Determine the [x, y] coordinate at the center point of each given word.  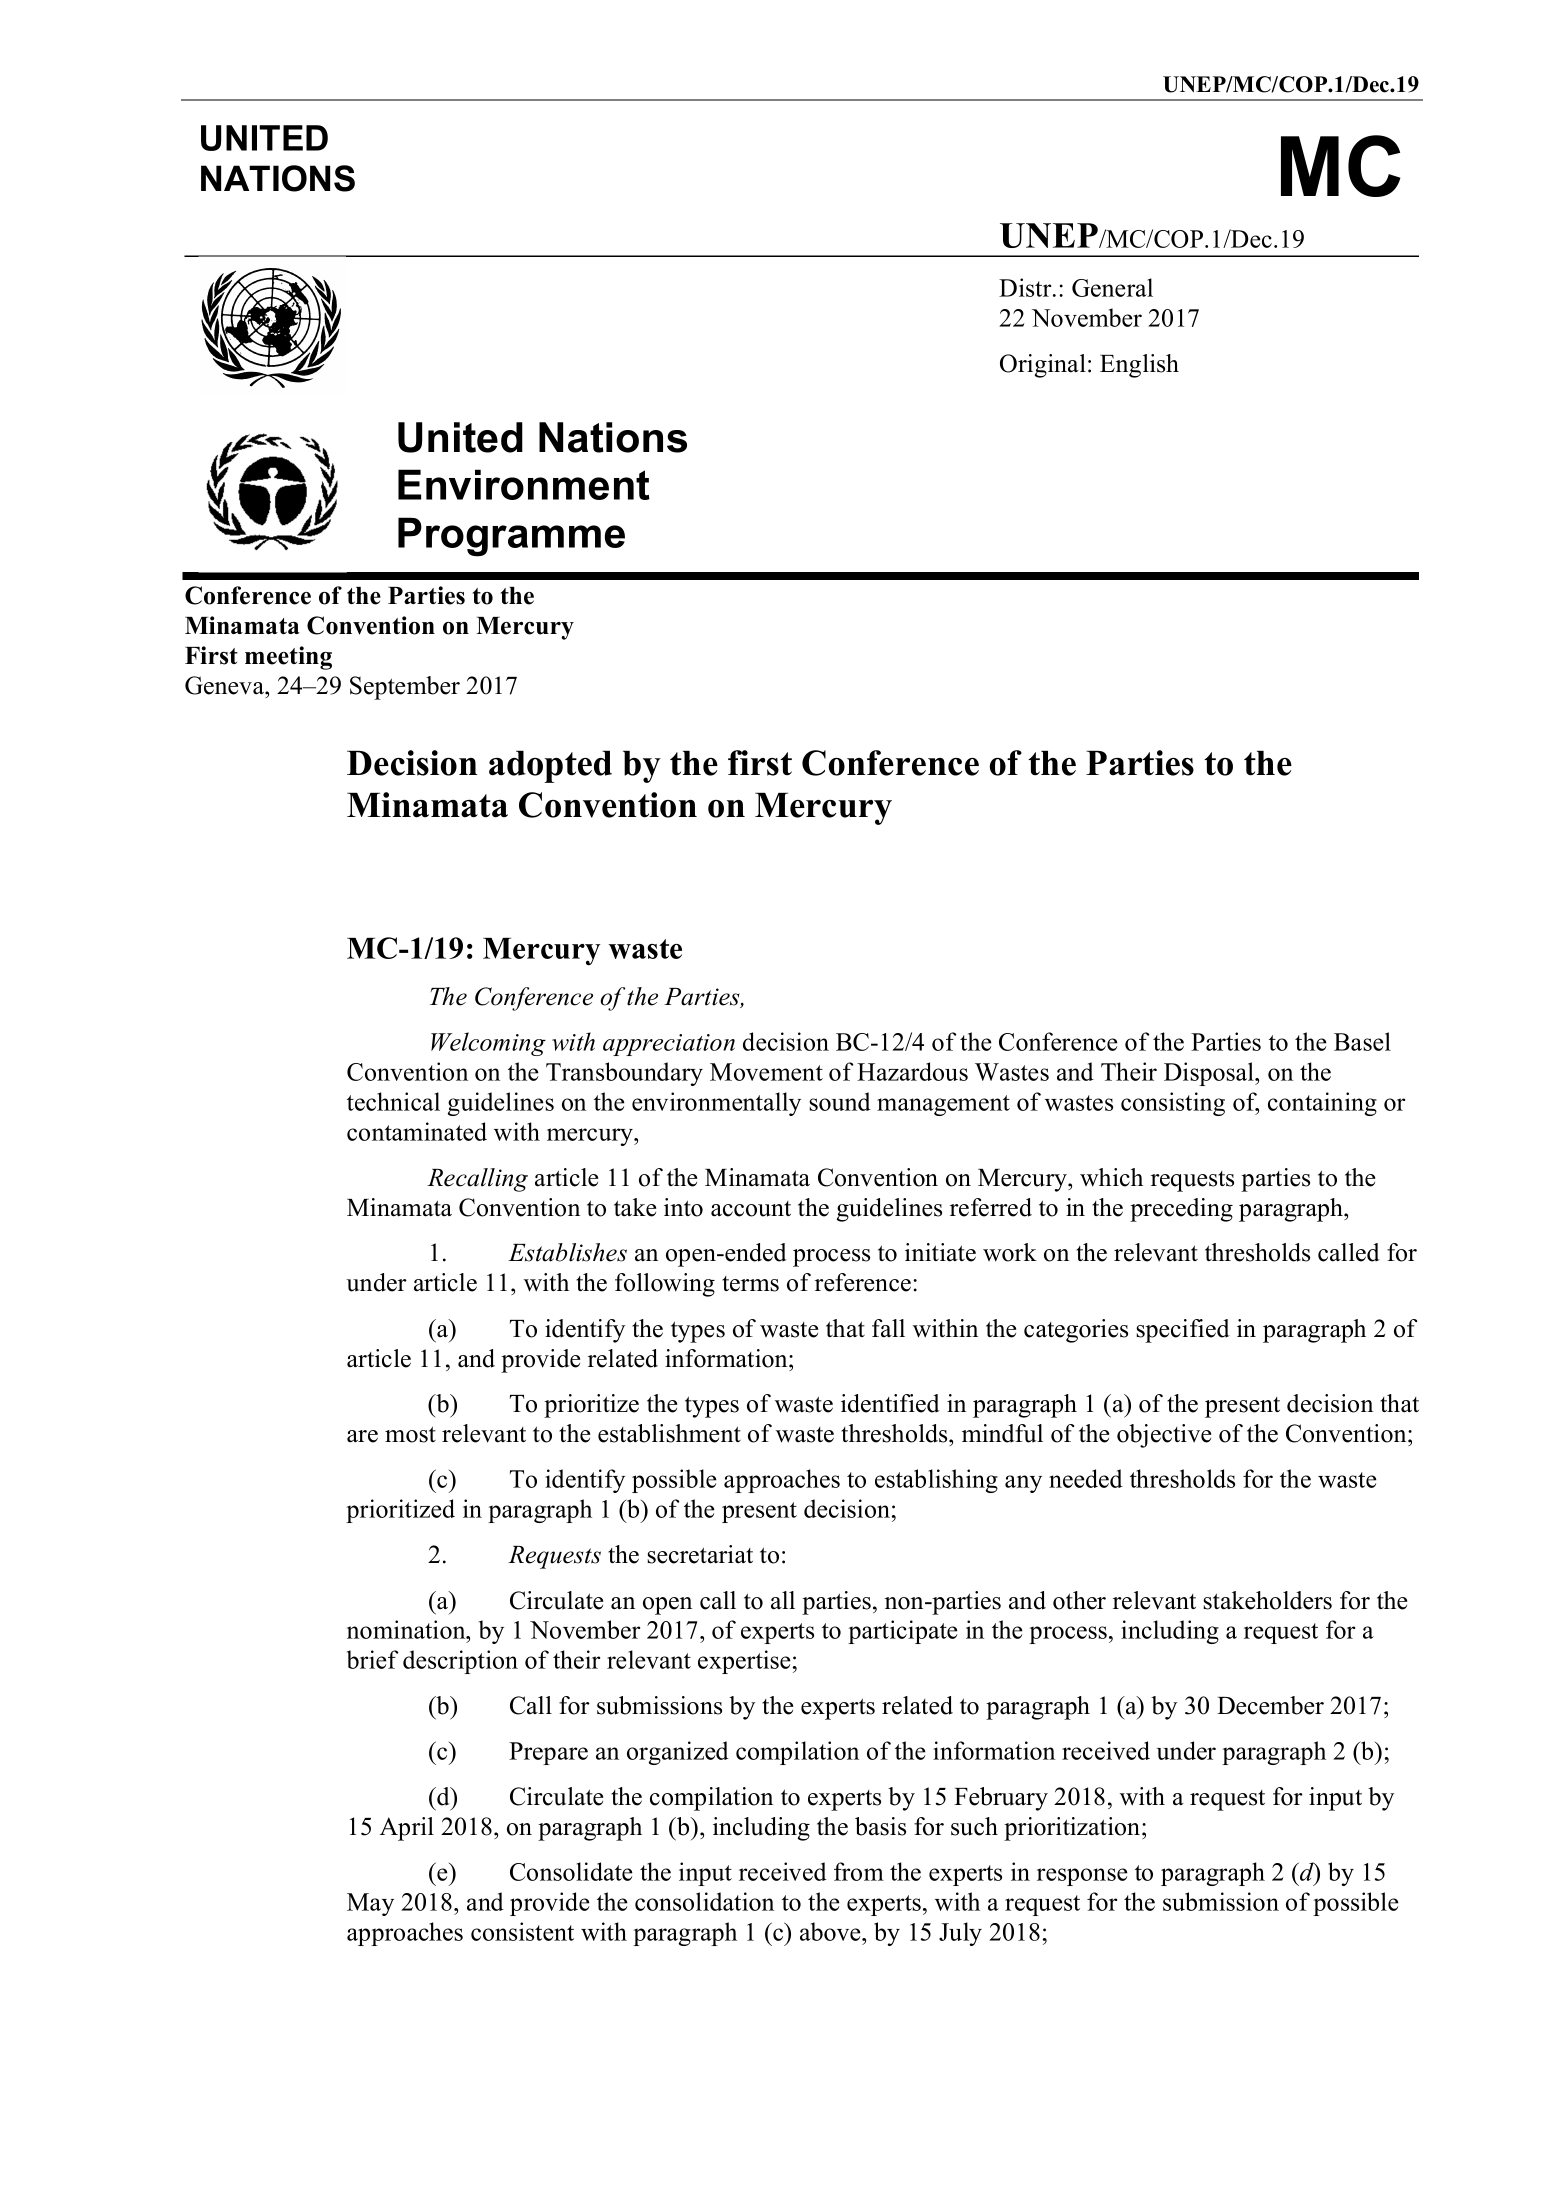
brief [373, 1659]
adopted [550, 767]
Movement [766, 1072]
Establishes [567, 1252]
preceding [1181, 1210]
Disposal [1210, 1074]
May [370, 1904]
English [1139, 366]
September [405, 688]
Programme [511, 537]
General [1112, 287]
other [1079, 1600]
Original [1043, 366]
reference [863, 1282]
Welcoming [488, 1044]
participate [903, 1632]
